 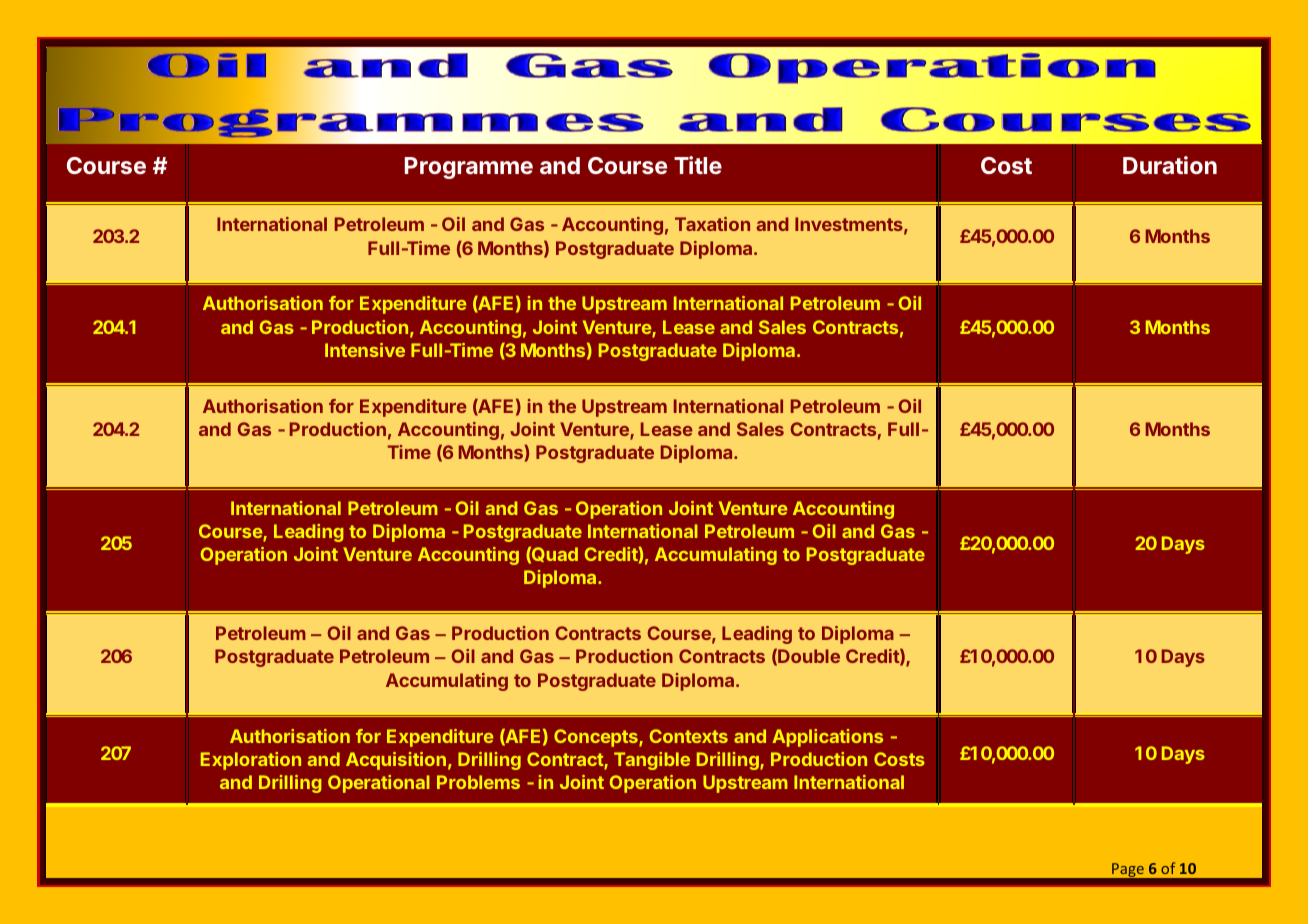 What do you see at coordinates (597, 738) in the page?
I see `Concepts` at bounding box center [597, 738].
